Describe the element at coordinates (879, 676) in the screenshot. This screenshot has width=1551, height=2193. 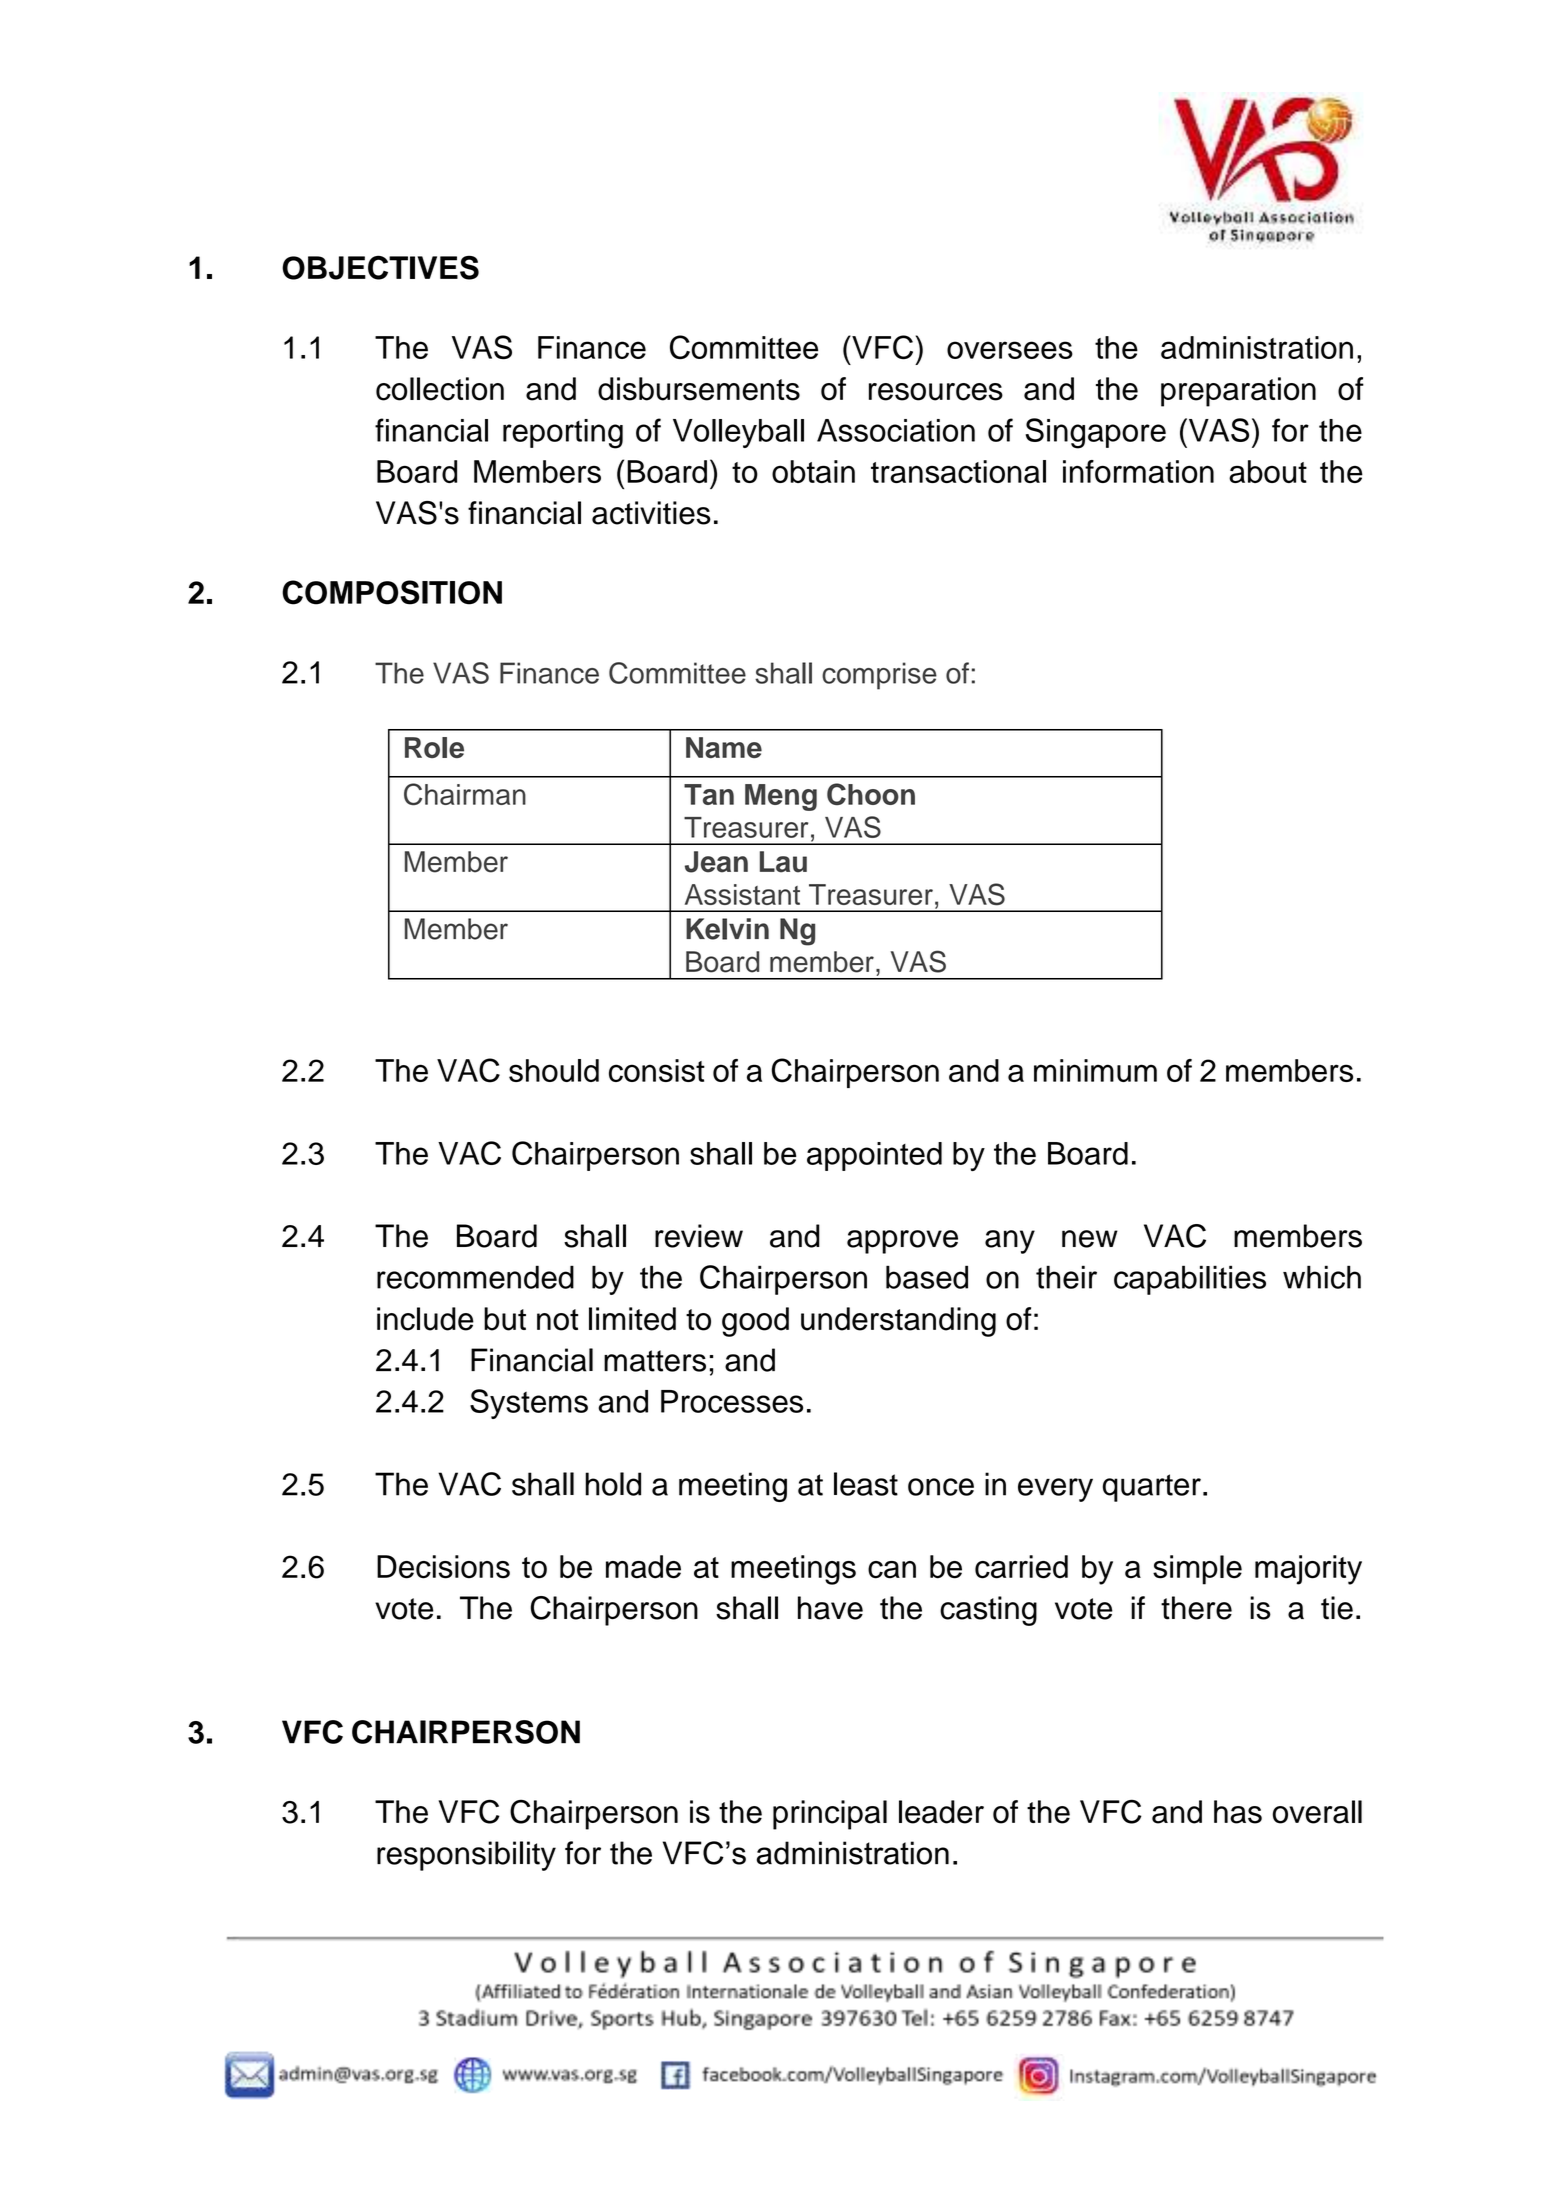
I see `comprise` at that location.
